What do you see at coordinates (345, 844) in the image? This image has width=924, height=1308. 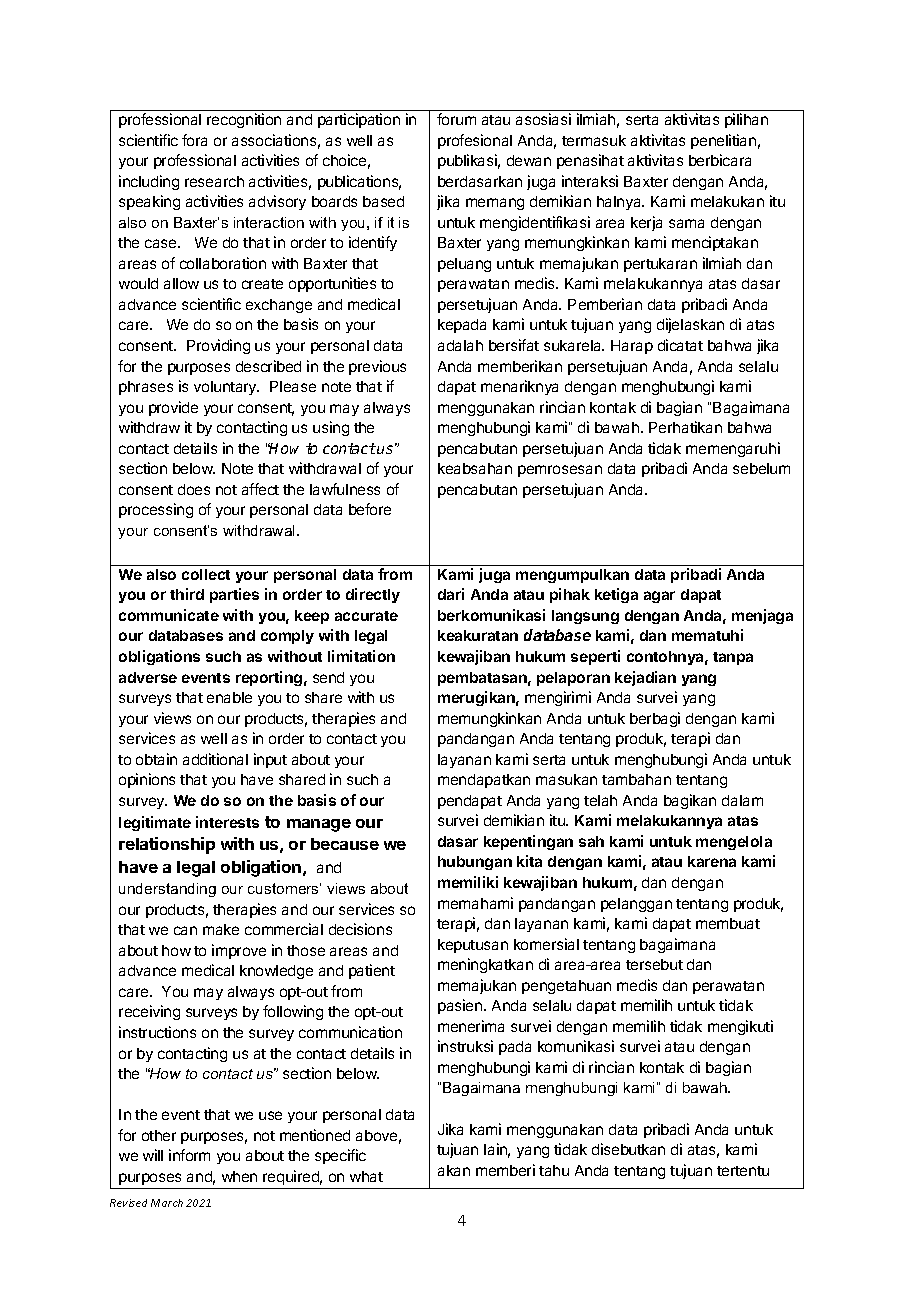 I see `because` at bounding box center [345, 844].
